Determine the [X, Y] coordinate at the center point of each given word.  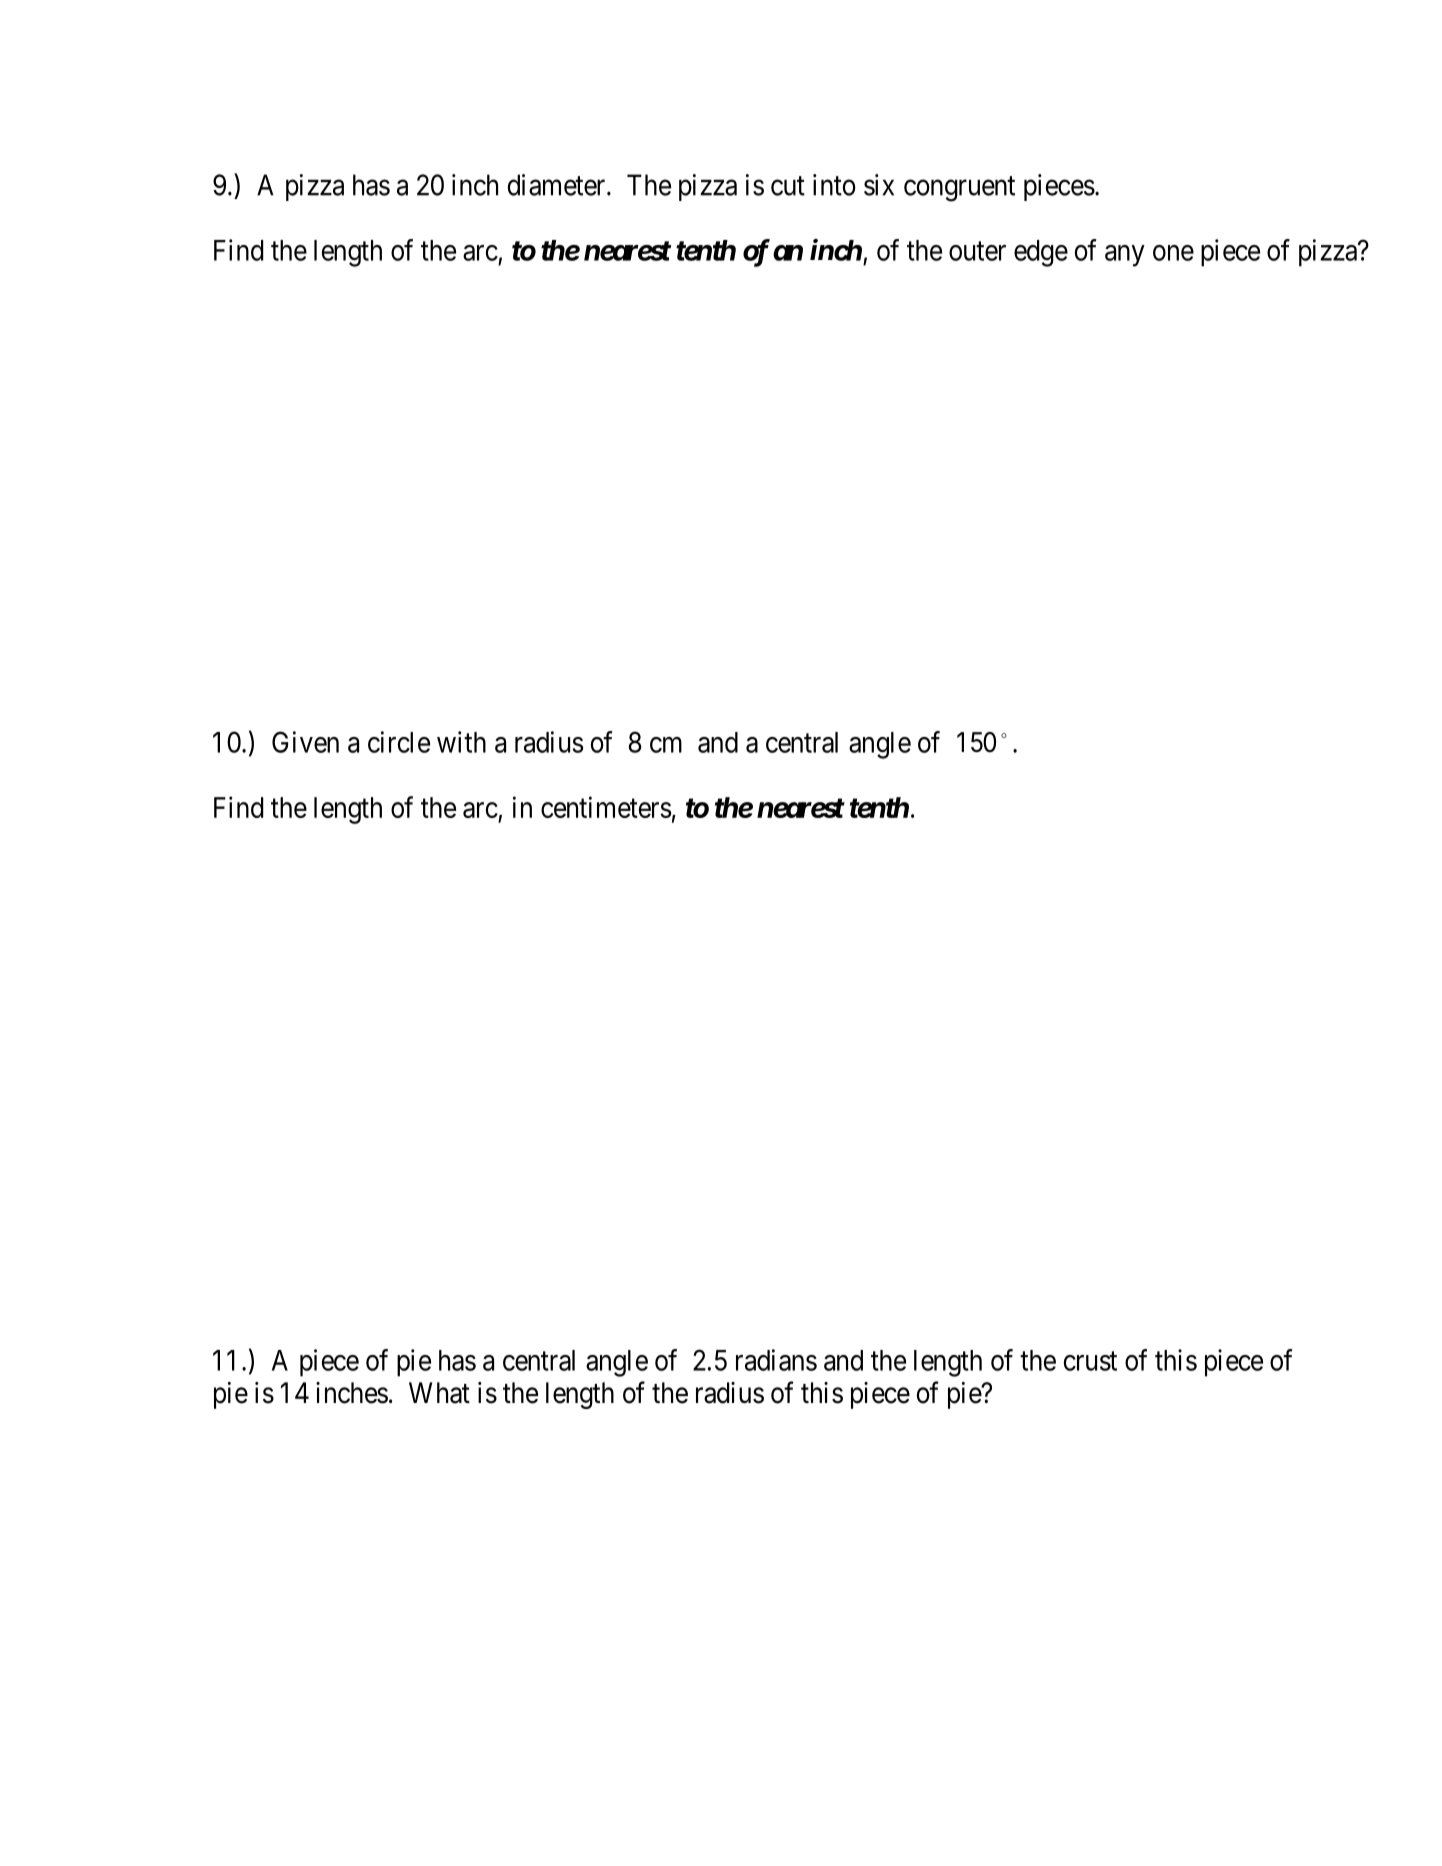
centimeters [606, 807]
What [439, 1393]
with [461, 742]
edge [1041, 253]
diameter [558, 185]
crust [1090, 1361]
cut [788, 186]
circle [399, 742]
